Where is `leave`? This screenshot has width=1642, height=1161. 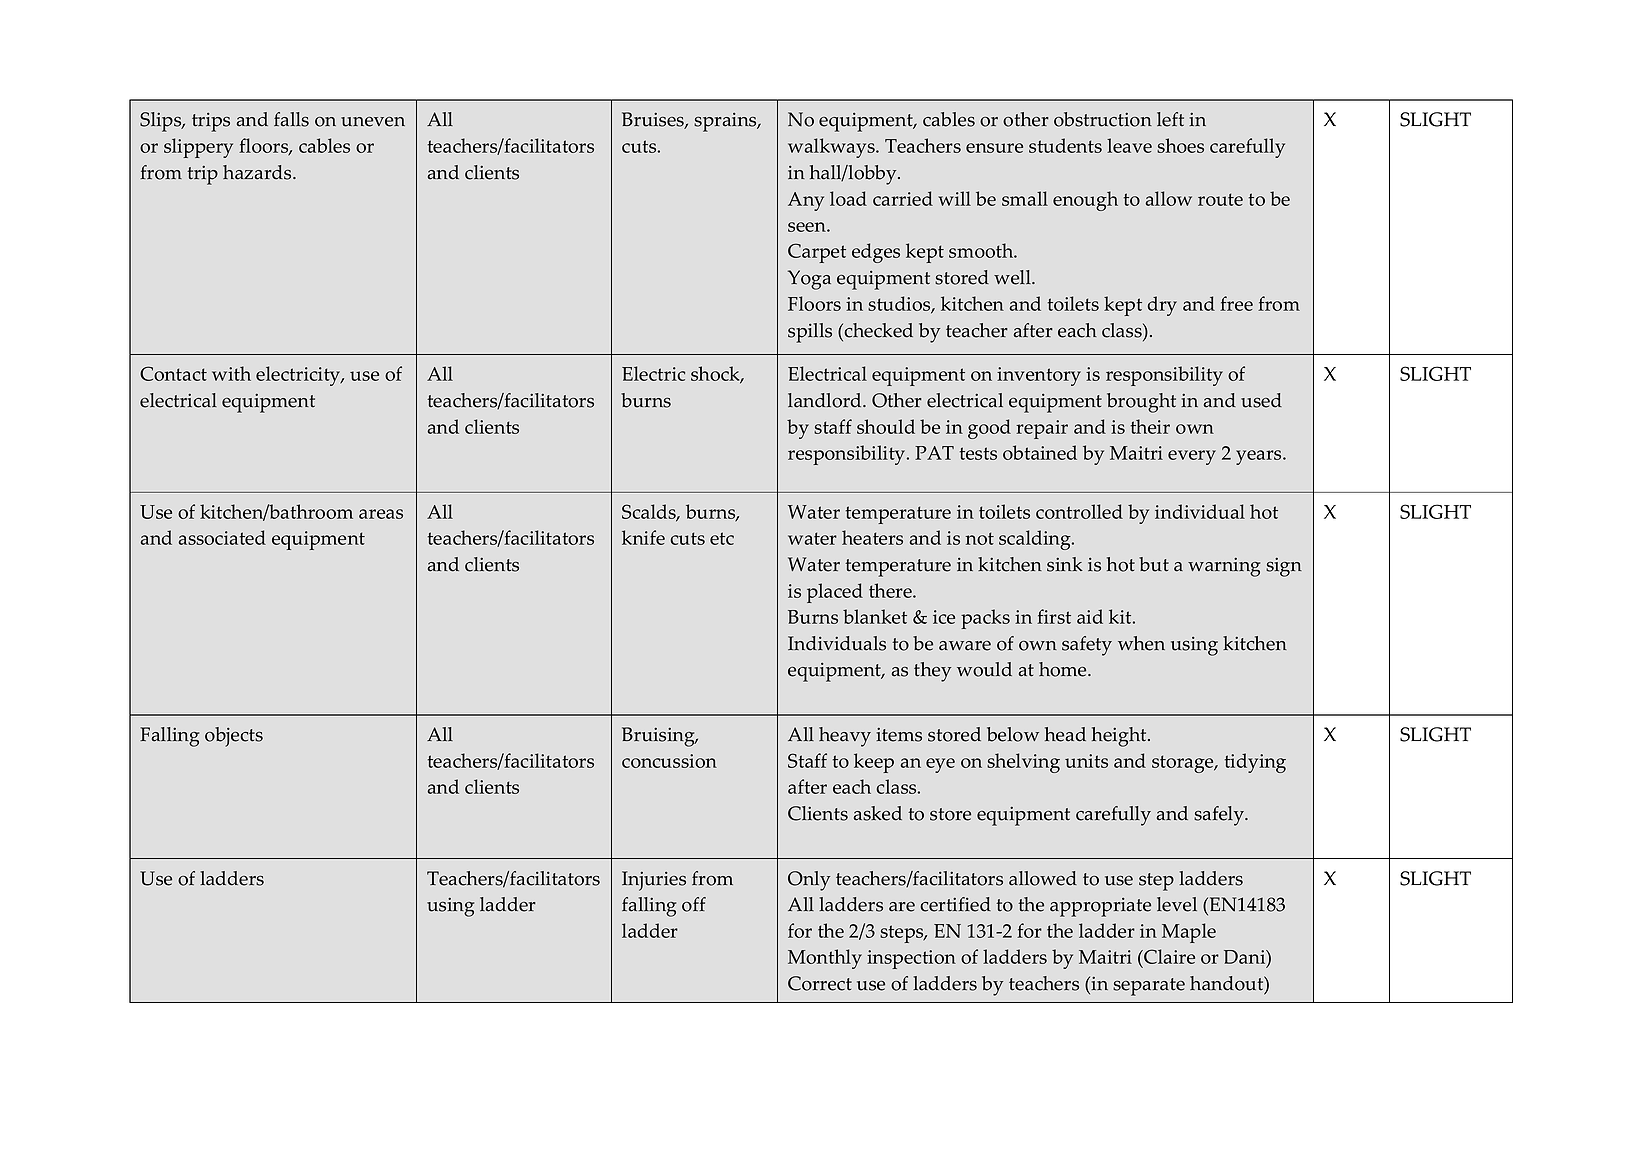 leave is located at coordinates (1129, 145).
